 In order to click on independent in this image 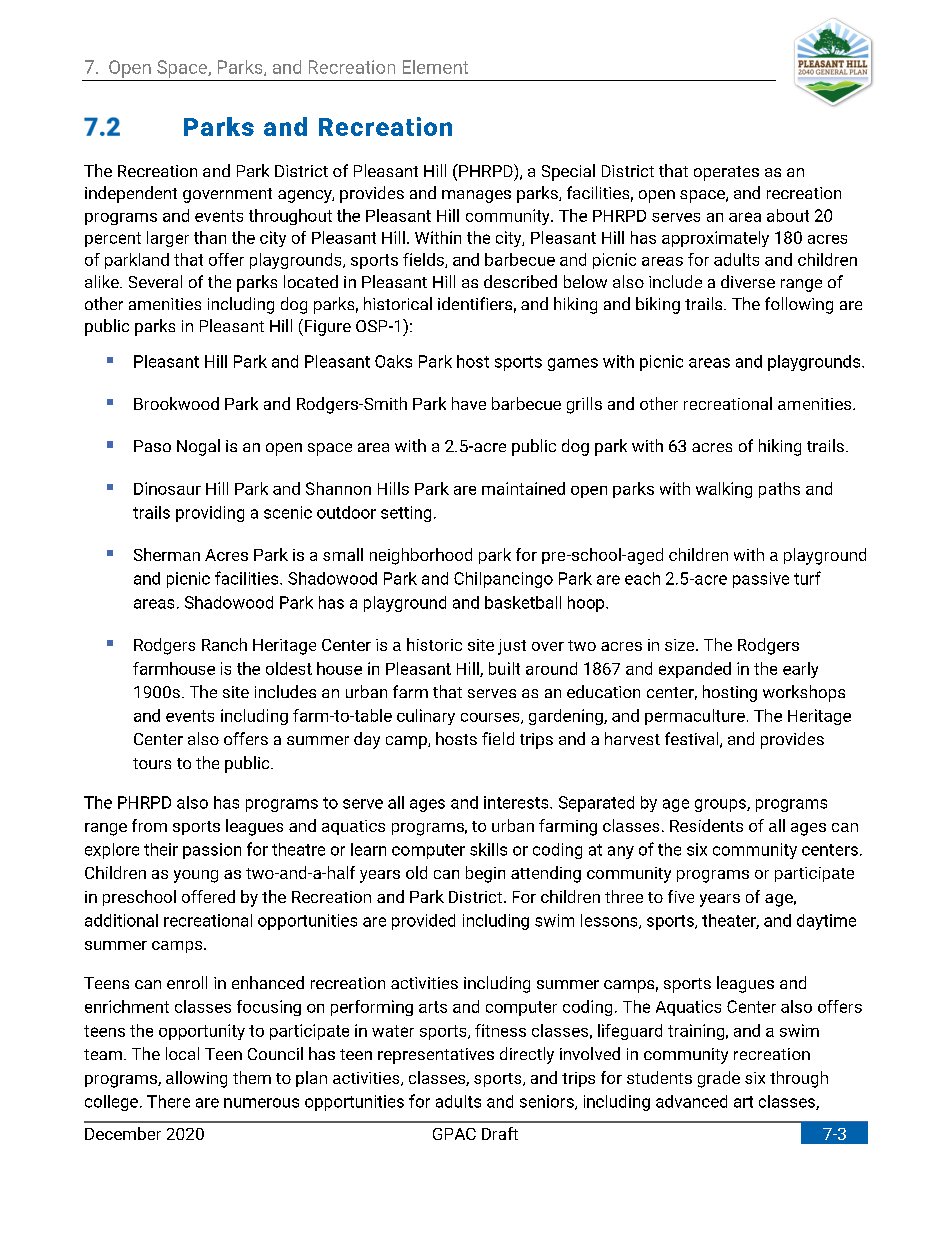, I will do `click(131, 194)`.
